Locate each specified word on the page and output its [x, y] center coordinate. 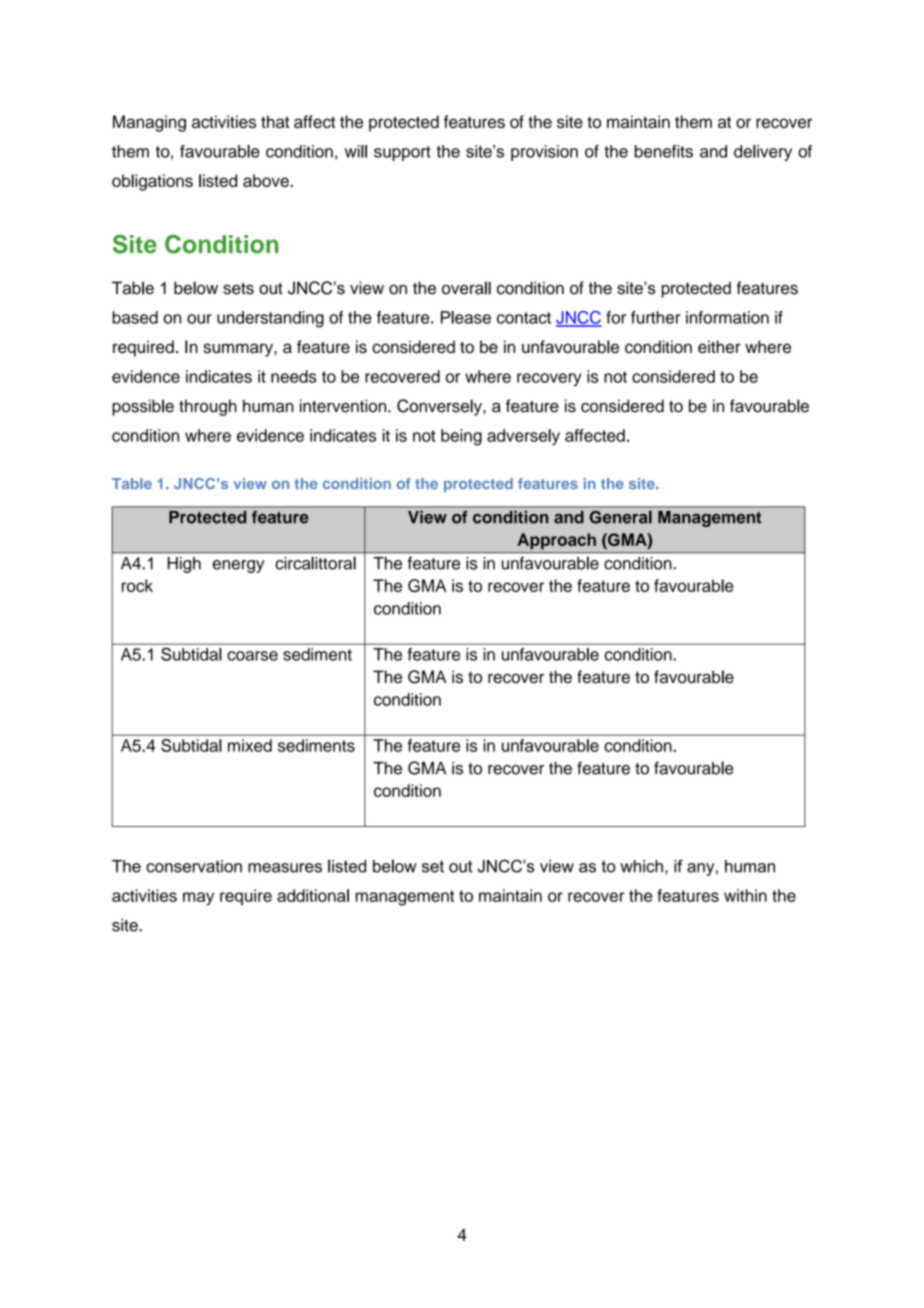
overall [466, 288]
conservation [194, 866]
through [208, 407]
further [655, 317]
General [621, 517]
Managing [149, 123]
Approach [556, 541]
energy [238, 566]
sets [238, 289]
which [641, 866]
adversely [523, 437]
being [461, 437]
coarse [252, 656]
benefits [664, 151]
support [402, 153]
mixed [250, 745]
